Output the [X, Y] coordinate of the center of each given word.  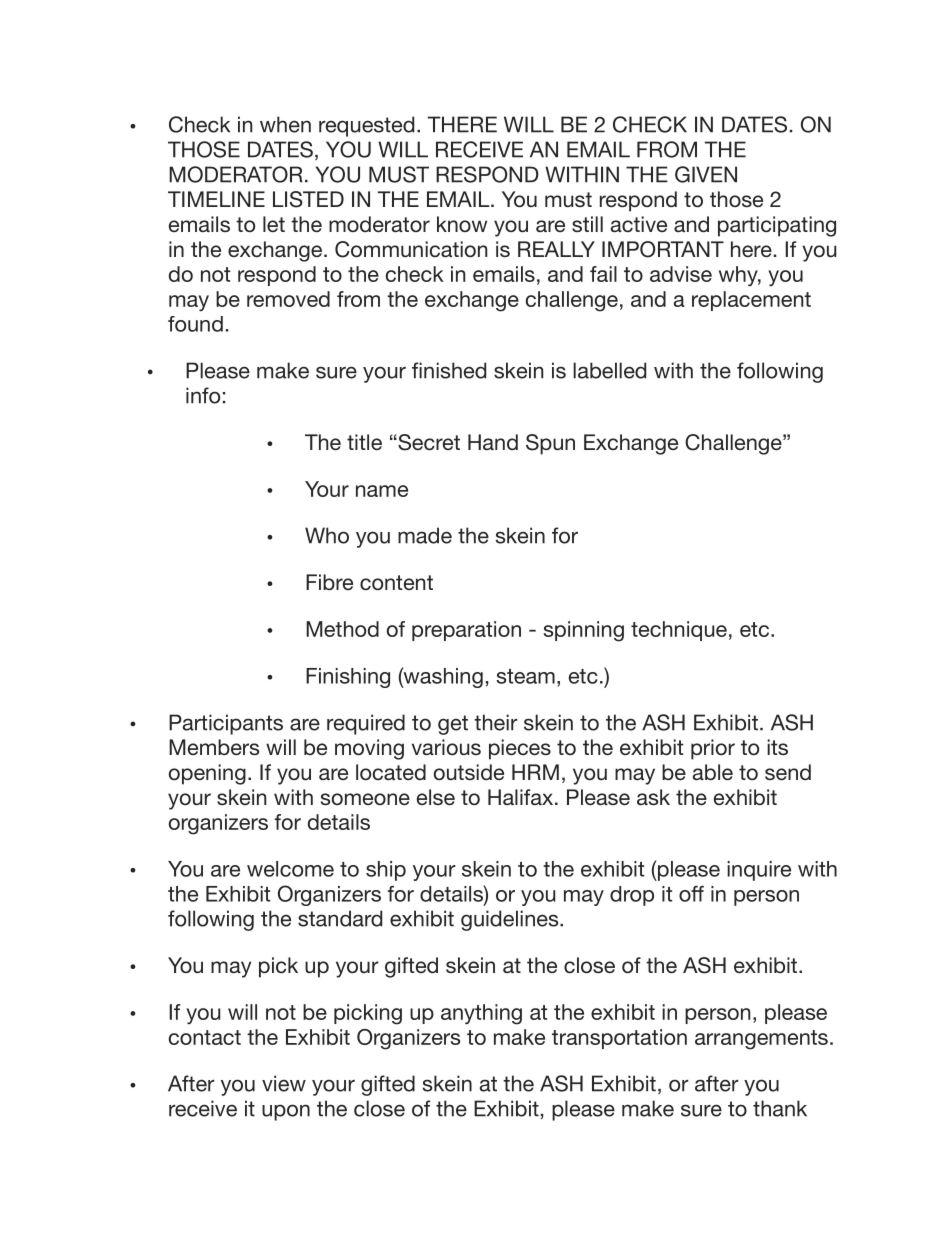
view [284, 1083]
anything [481, 1014]
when [285, 124]
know [462, 224]
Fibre [329, 582]
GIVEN [706, 174]
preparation [466, 631]
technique [679, 631]
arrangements [761, 1040]
